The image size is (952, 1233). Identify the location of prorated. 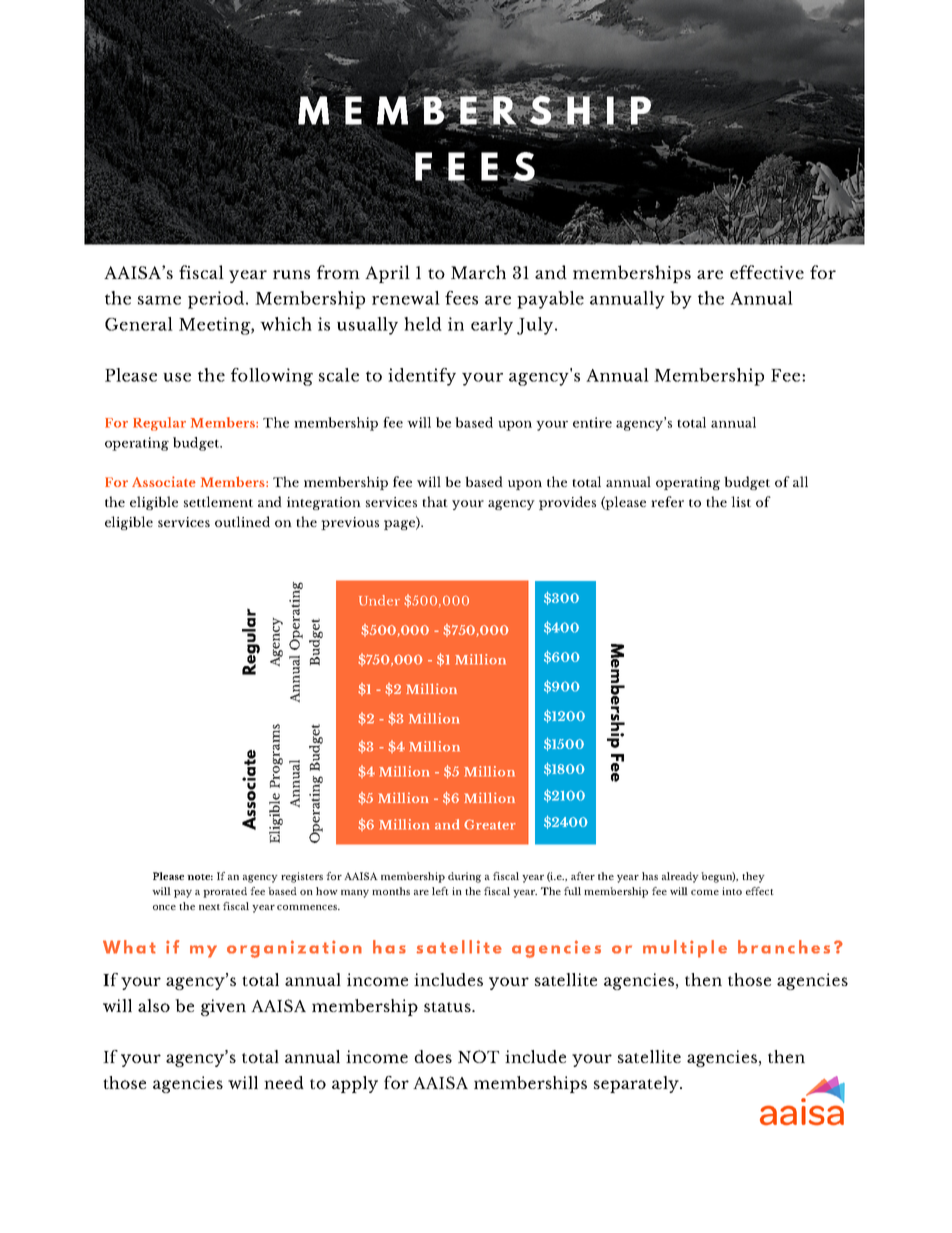
(225, 892).
